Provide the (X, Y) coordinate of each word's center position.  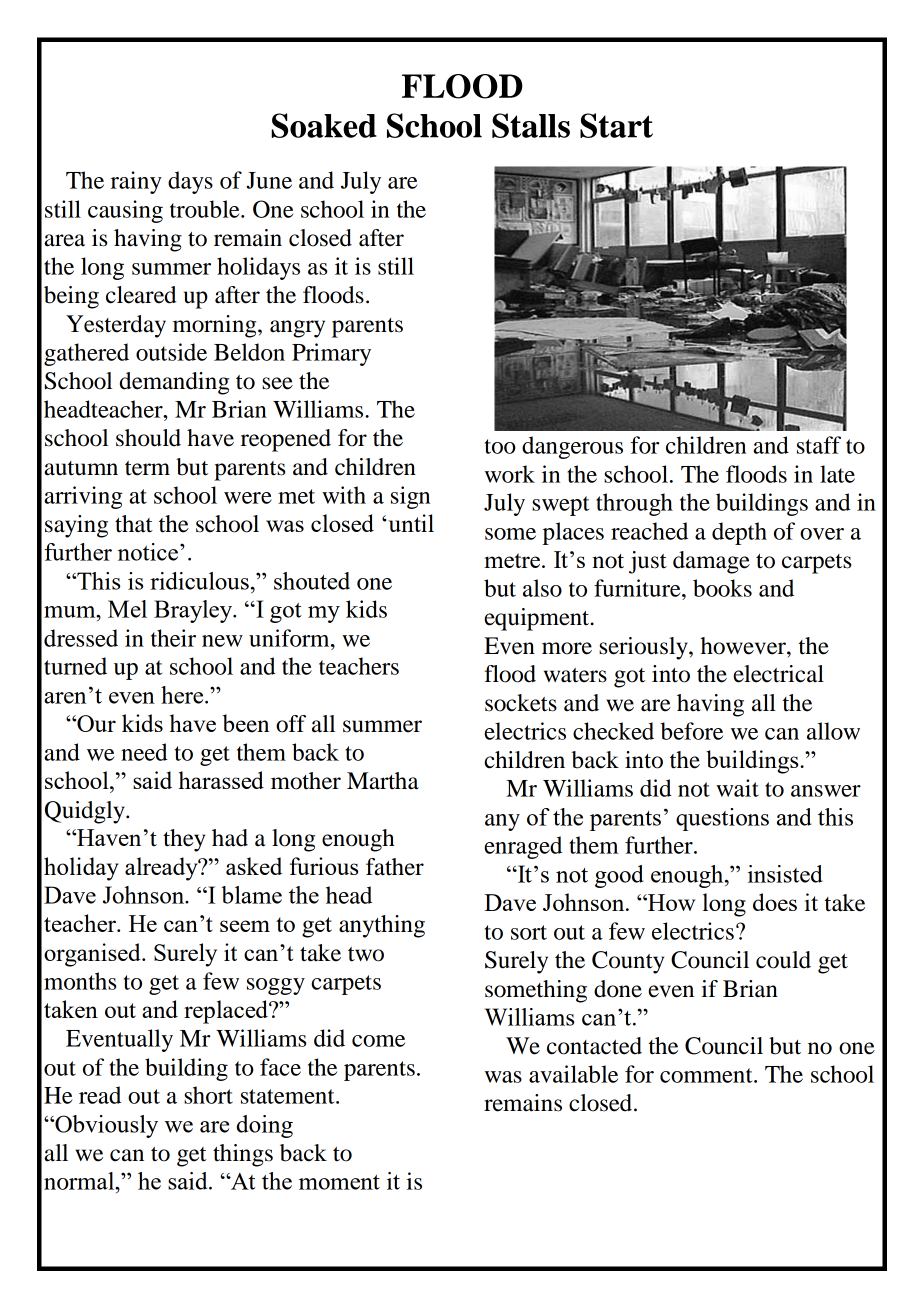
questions (722, 819)
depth (739, 533)
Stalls (531, 125)
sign (410, 497)
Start (616, 125)
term (147, 468)
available (573, 1074)
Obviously (105, 1126)
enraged (523, 847)
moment (339, 1182)
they (184, 840)
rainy (136, 182)
